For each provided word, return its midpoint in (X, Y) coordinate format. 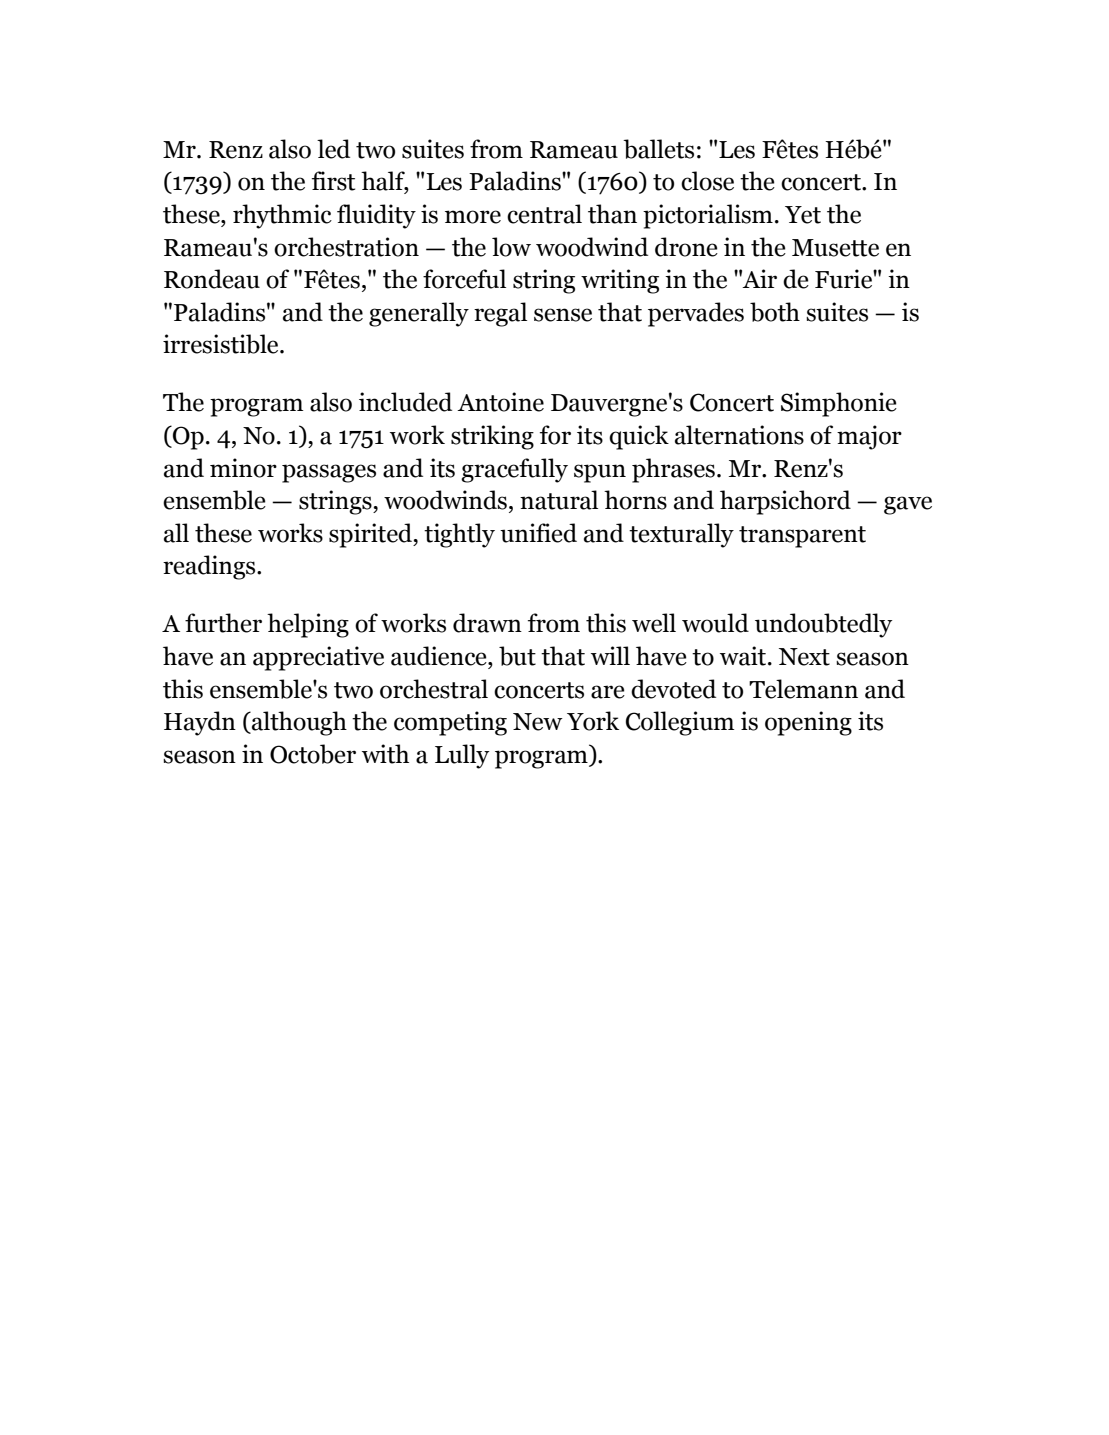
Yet (803, 215)
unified (538, 533)
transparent (802, 537)
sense (563, 315)
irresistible (222, 344)
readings (210, 567)
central (544, 214)
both (775, 312)
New (538, 722)
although (298, 723)
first (333, 181)
